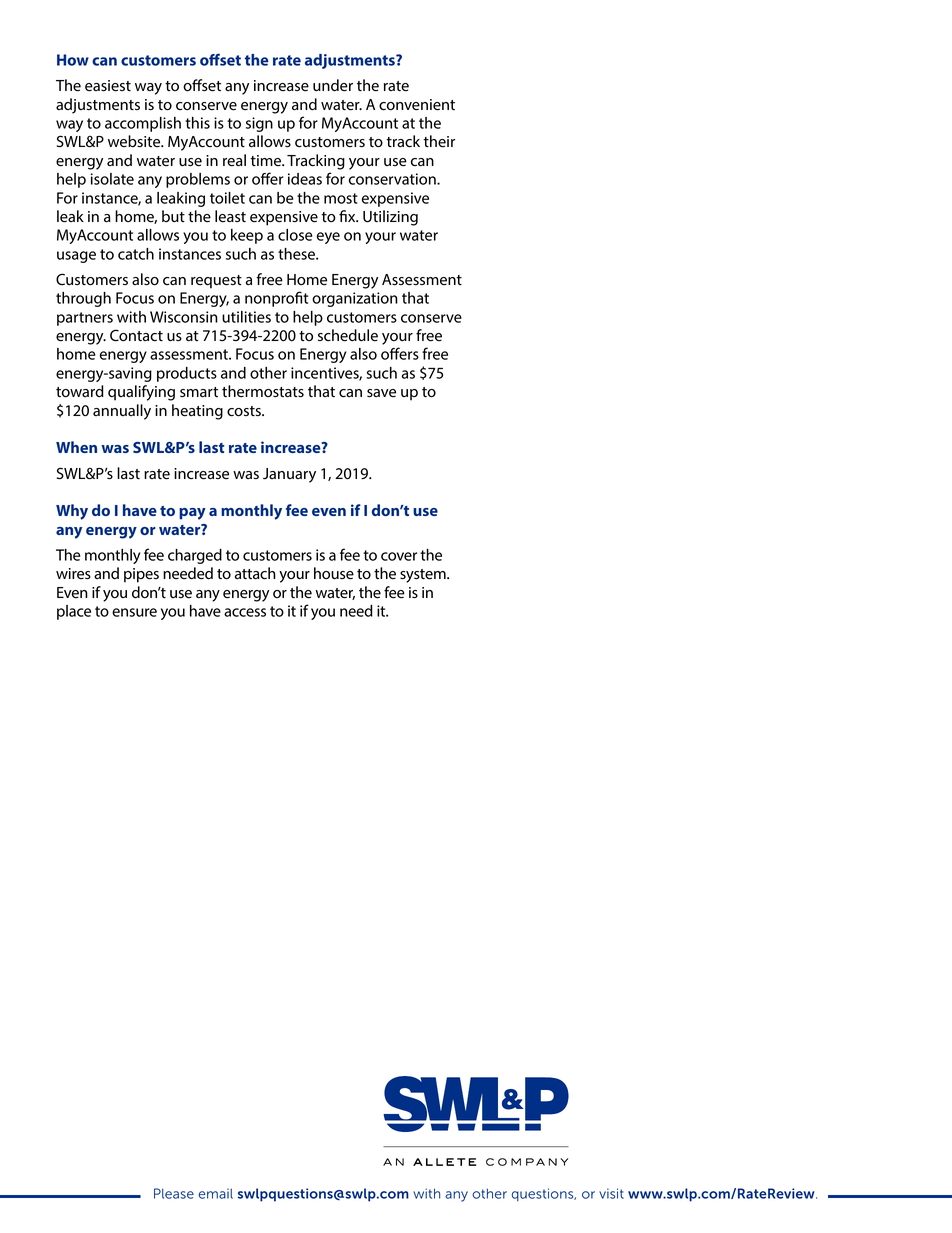 The height and width of the screenshot is (1233, 952). I want to click on ensure, so click(134, 612).
